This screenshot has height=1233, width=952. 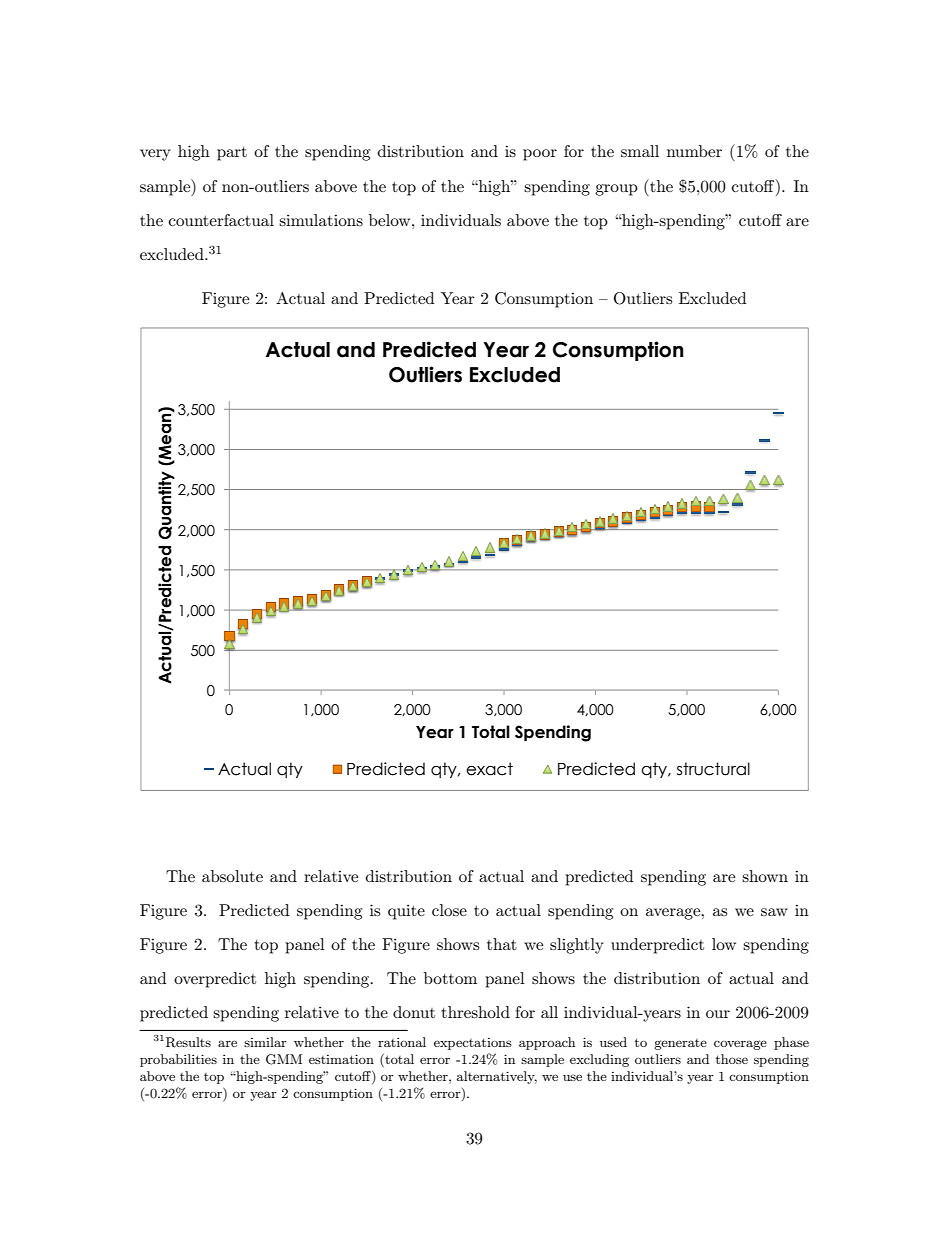 What do you see at coordinates (718, 1014) in the screenshot?
I see `our` at bounding box center [718, 1014].
